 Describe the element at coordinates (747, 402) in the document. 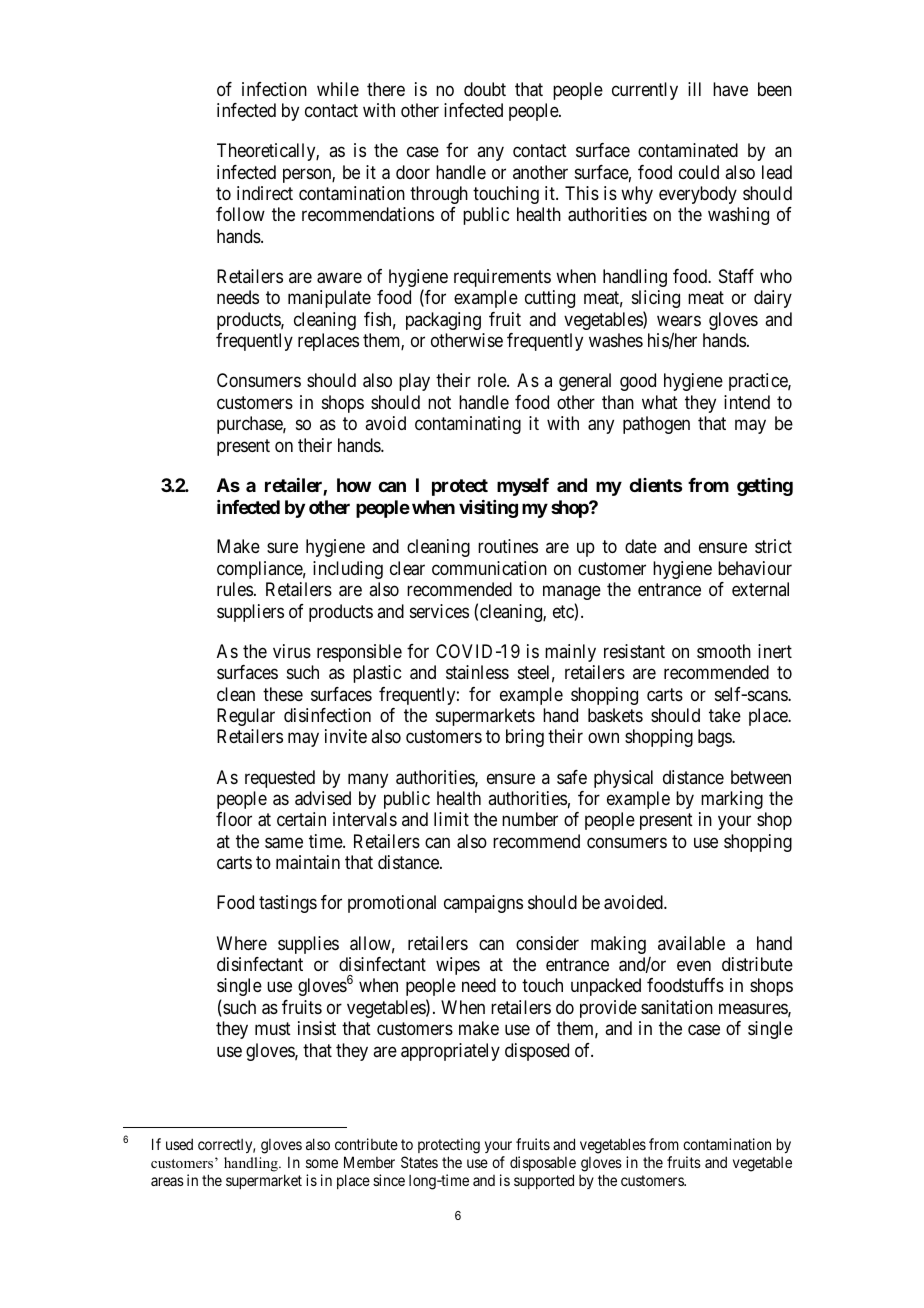

I see `intend` at that location.
